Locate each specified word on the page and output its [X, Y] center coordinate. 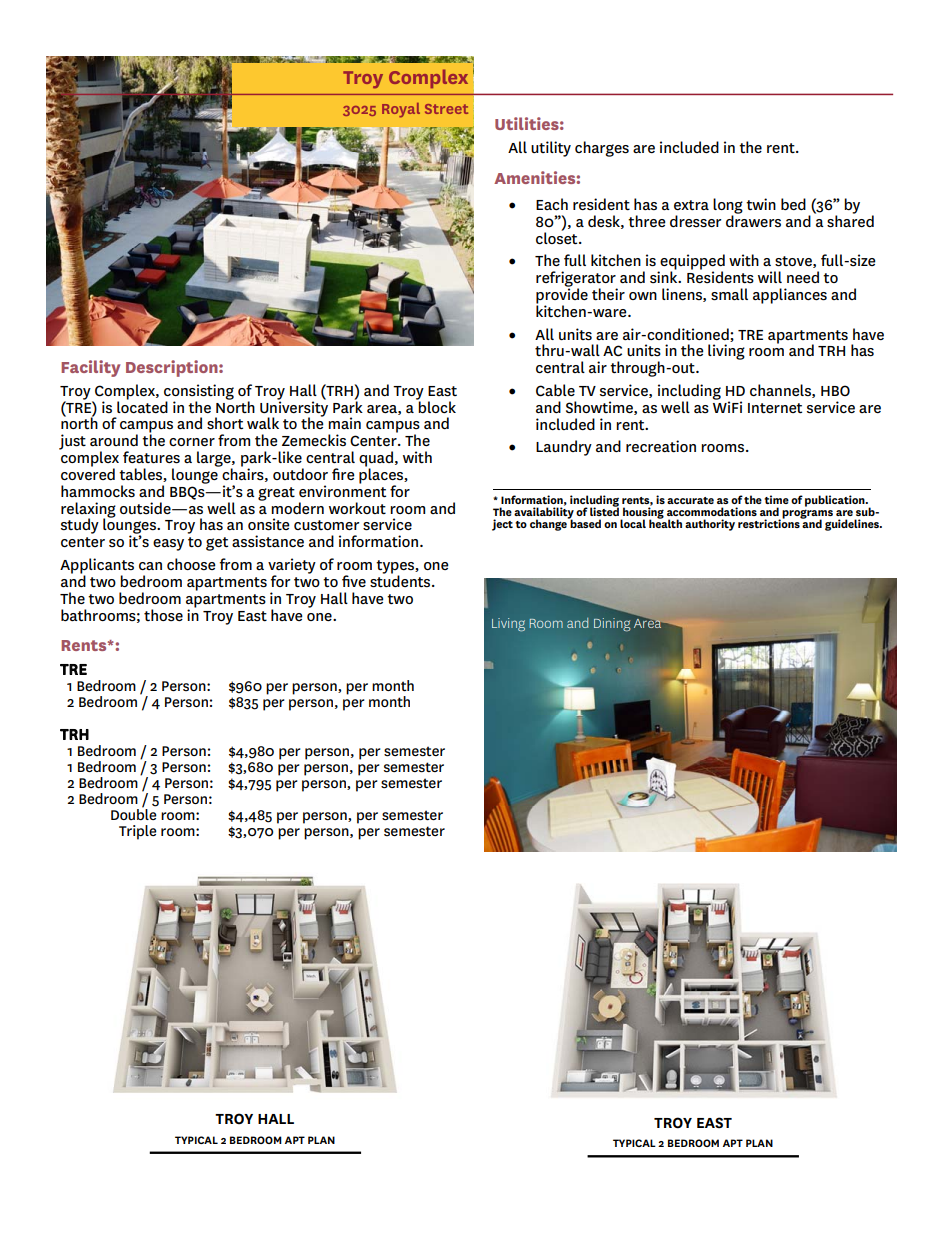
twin [761, 204]
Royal [401, 110]
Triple [138, 832]
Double [134, 813]
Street [446, 109]
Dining [612, 625]
